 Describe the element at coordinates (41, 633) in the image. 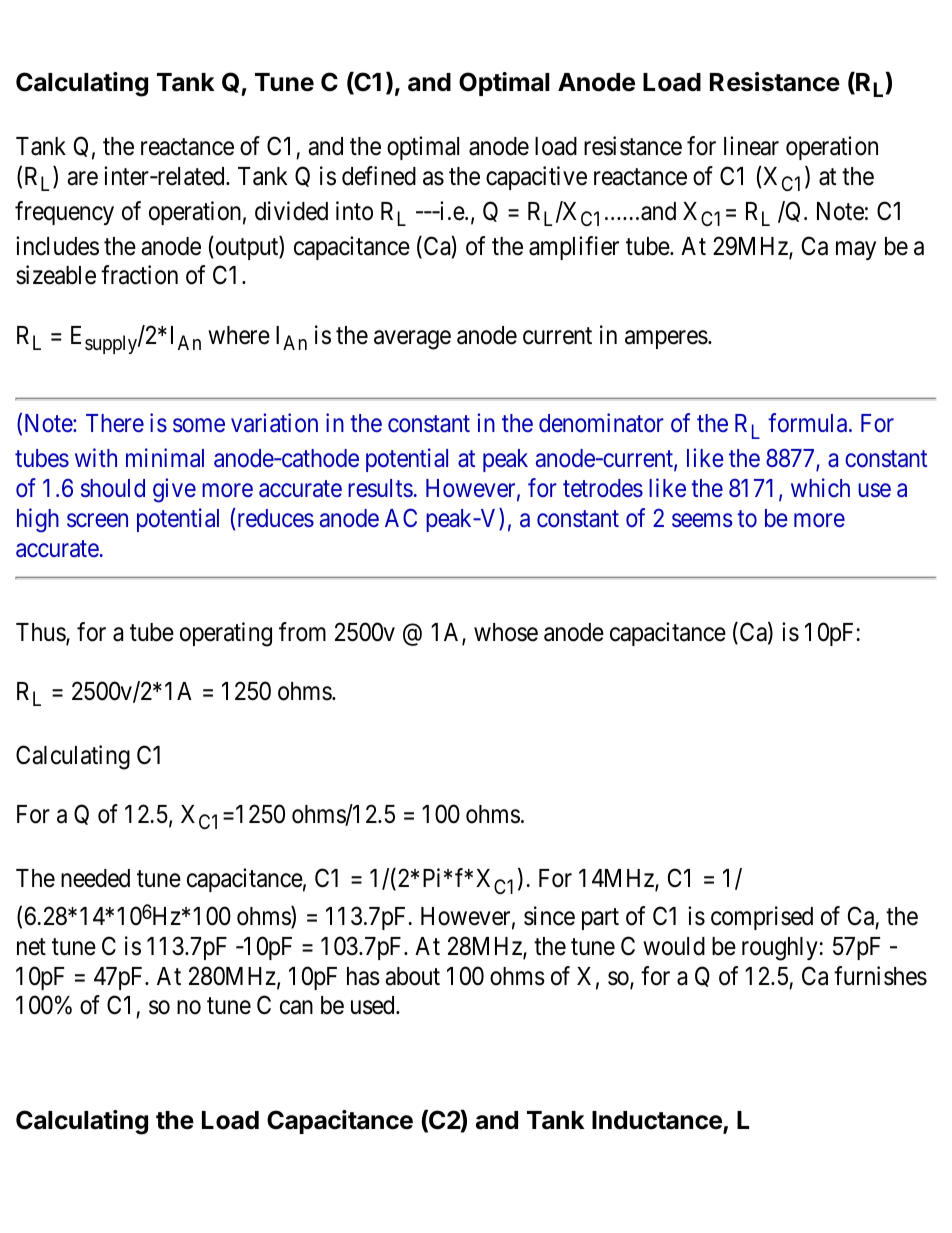

I see `Thus` at that location.
